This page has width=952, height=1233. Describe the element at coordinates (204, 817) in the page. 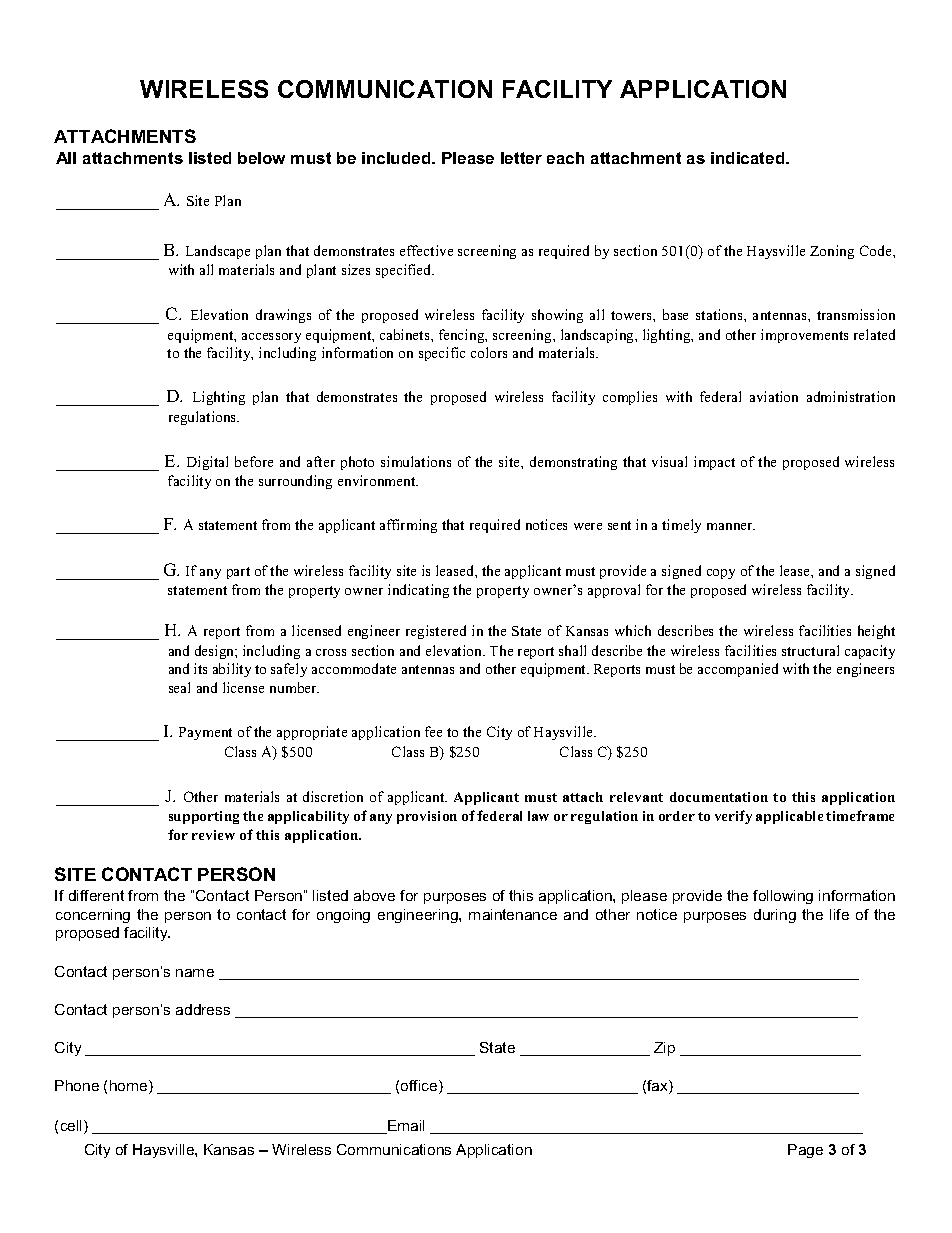

I see `supporting` at that location.
